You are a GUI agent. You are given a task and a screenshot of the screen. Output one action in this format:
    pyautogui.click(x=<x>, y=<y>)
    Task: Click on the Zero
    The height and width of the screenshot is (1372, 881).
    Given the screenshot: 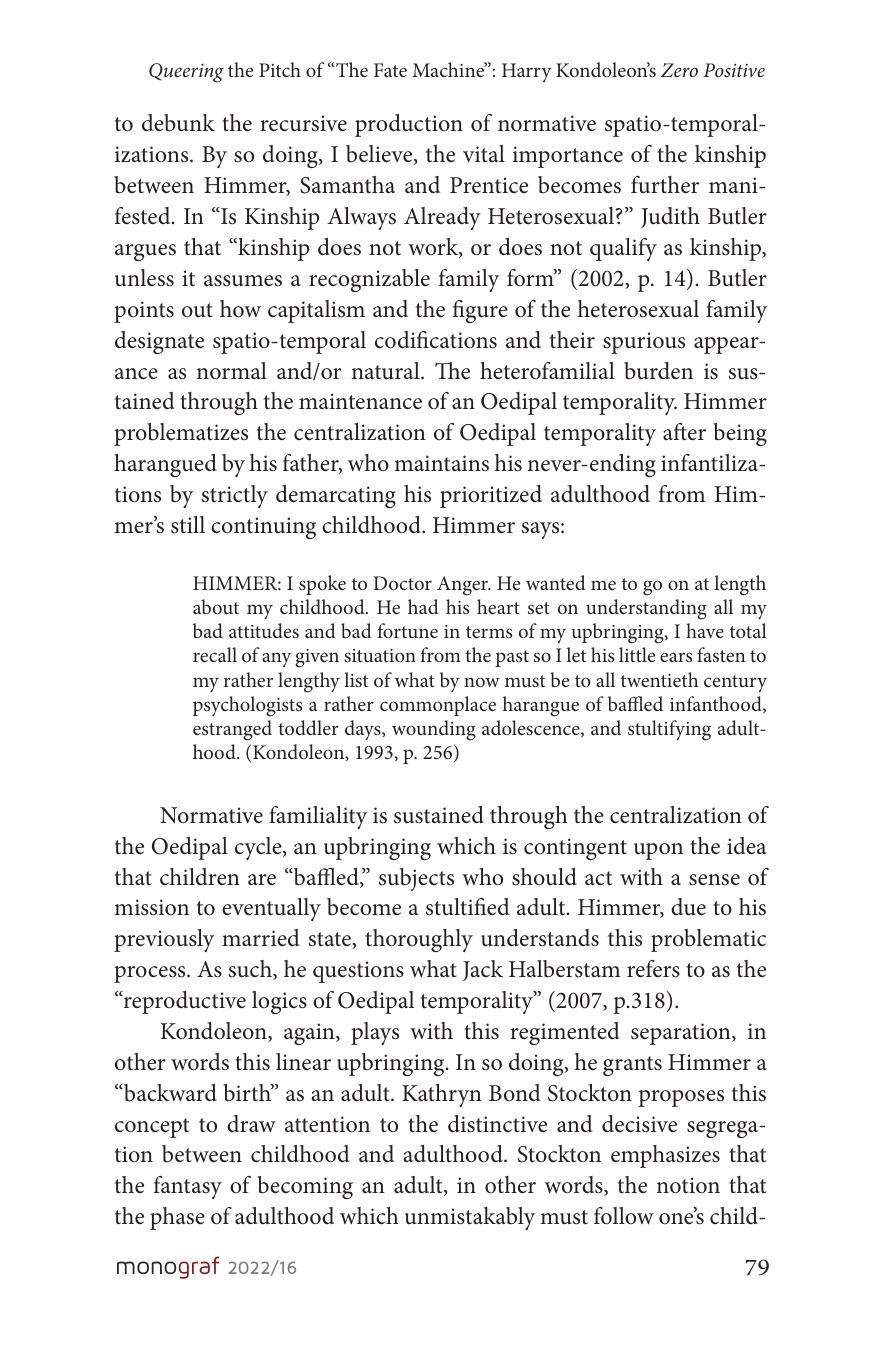 What is the action you would take?
    pyautogui.click(x=679, y=70)
